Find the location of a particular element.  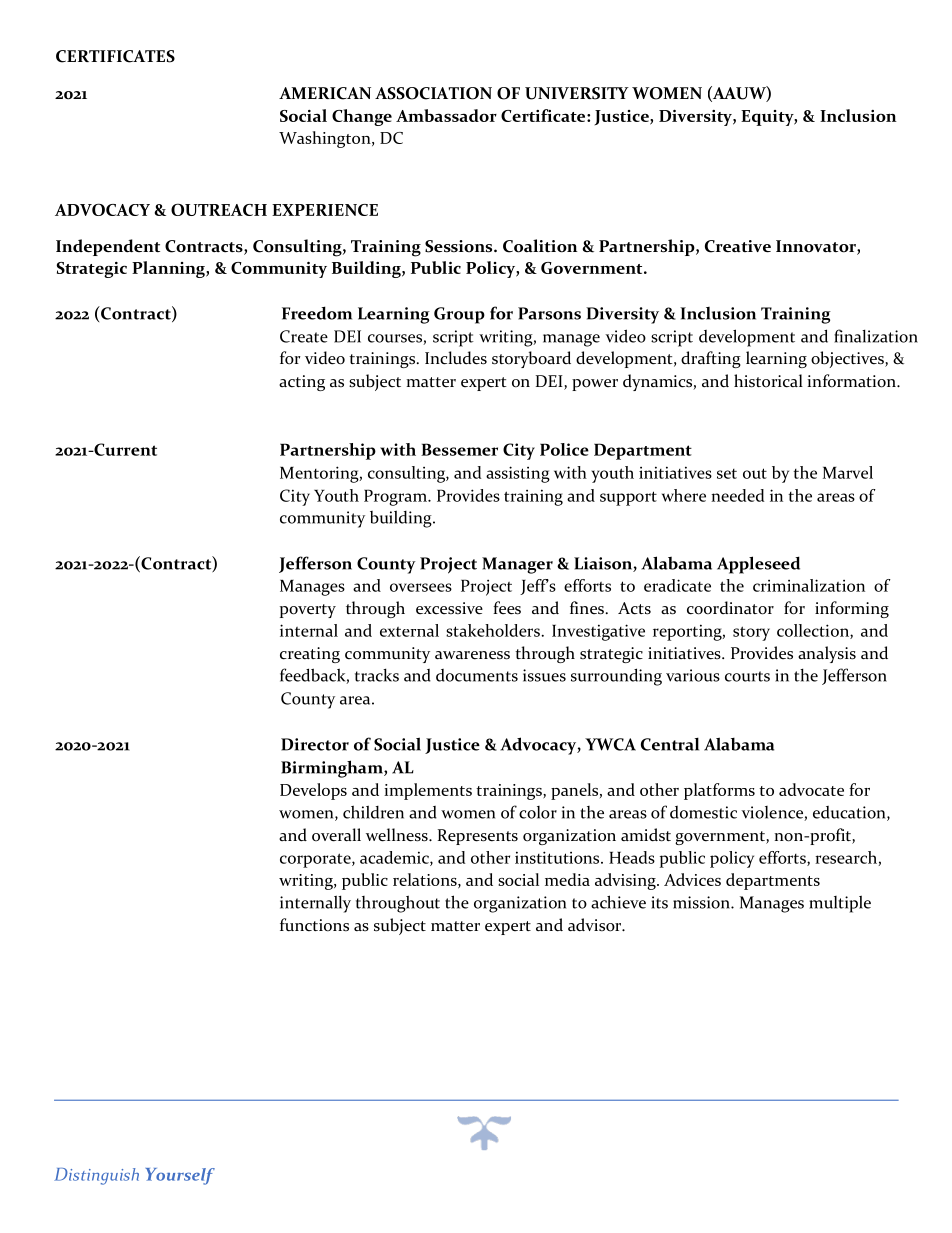

Includes is located at coordinates (456, 358).
